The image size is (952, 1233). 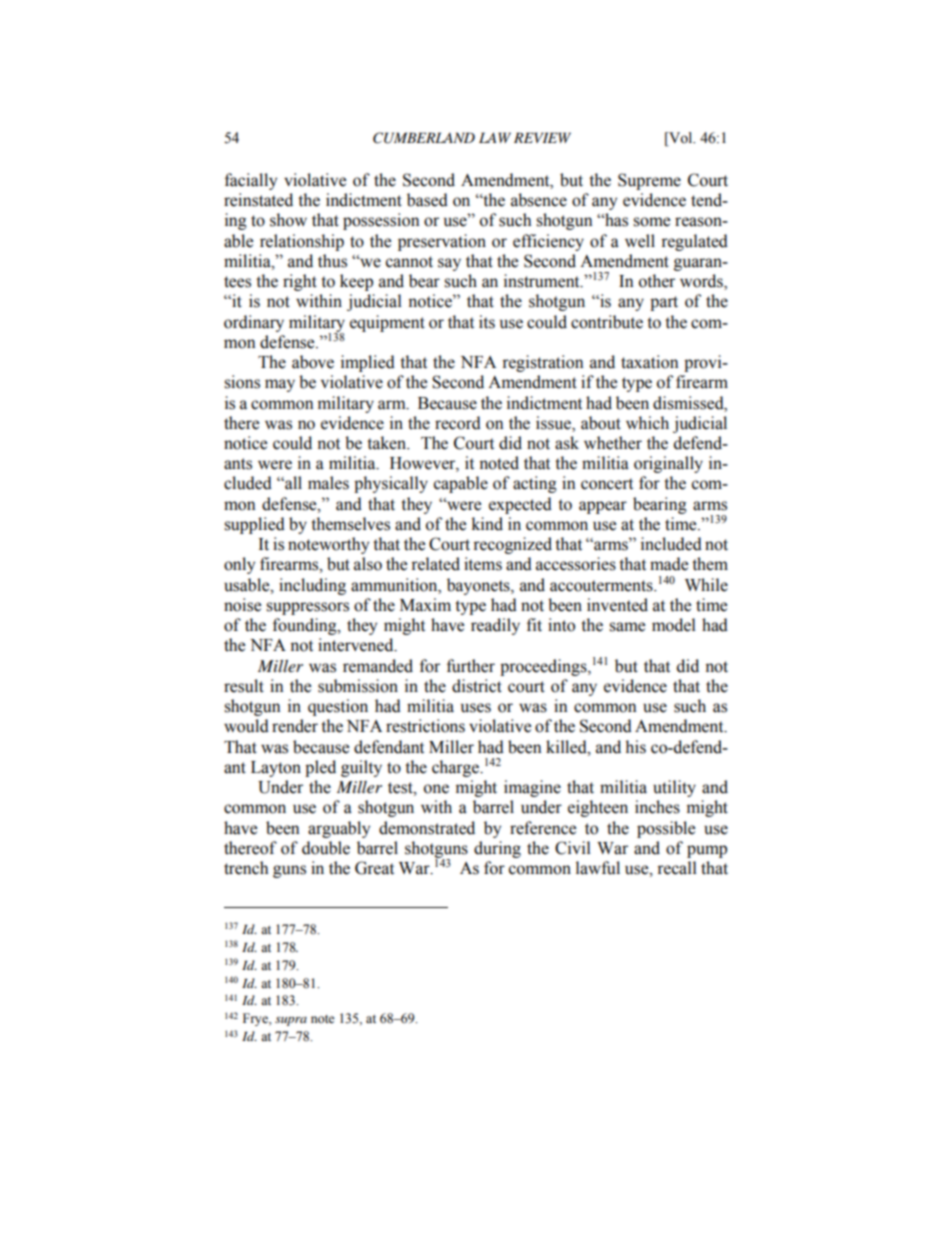 I want to click on supra, so click(x=291, y=1021).
